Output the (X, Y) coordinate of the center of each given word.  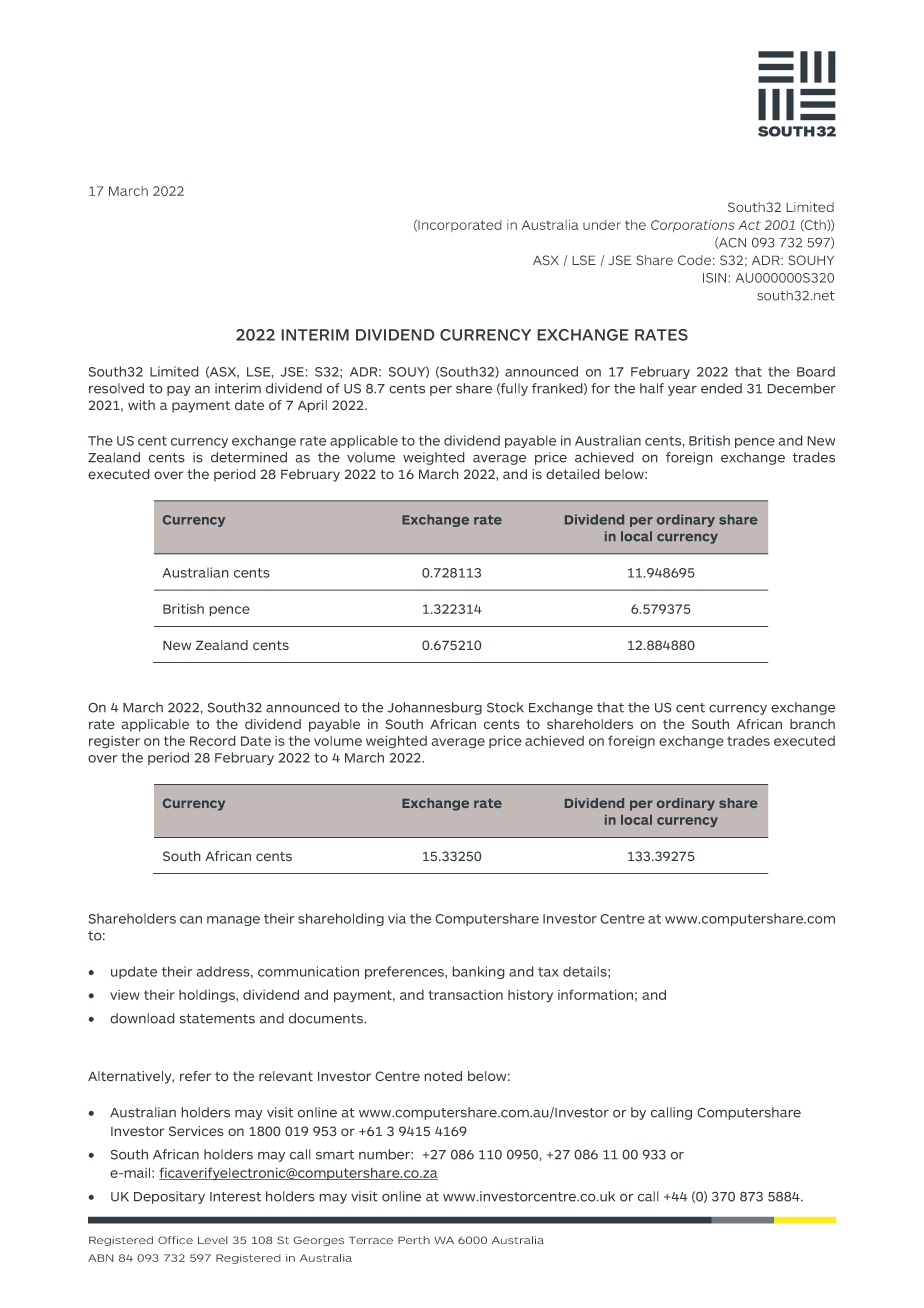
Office (175, 1240)
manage (233, 921)
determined (249, 457)
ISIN (714, 278)
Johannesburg (435, 708)
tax (548, 972)
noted (443, 1076)
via (397, 918)
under (602, 225)
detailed (573, 474)
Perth (414, 1240)
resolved (116, 388)
